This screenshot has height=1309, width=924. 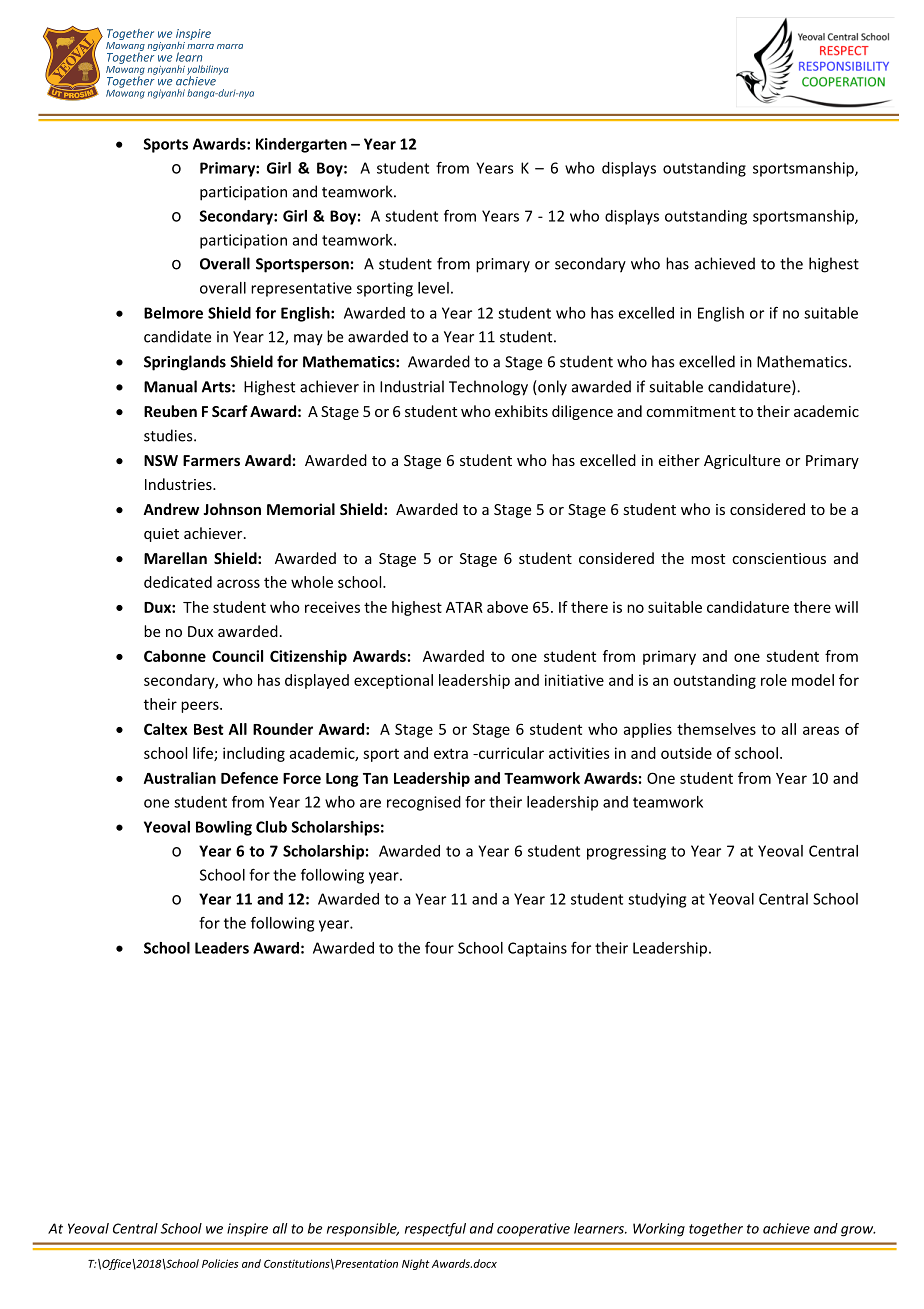 What do you see at coordinates (439, 948) in the screenshot?
I see `four` at bounding box center [439, 948].
